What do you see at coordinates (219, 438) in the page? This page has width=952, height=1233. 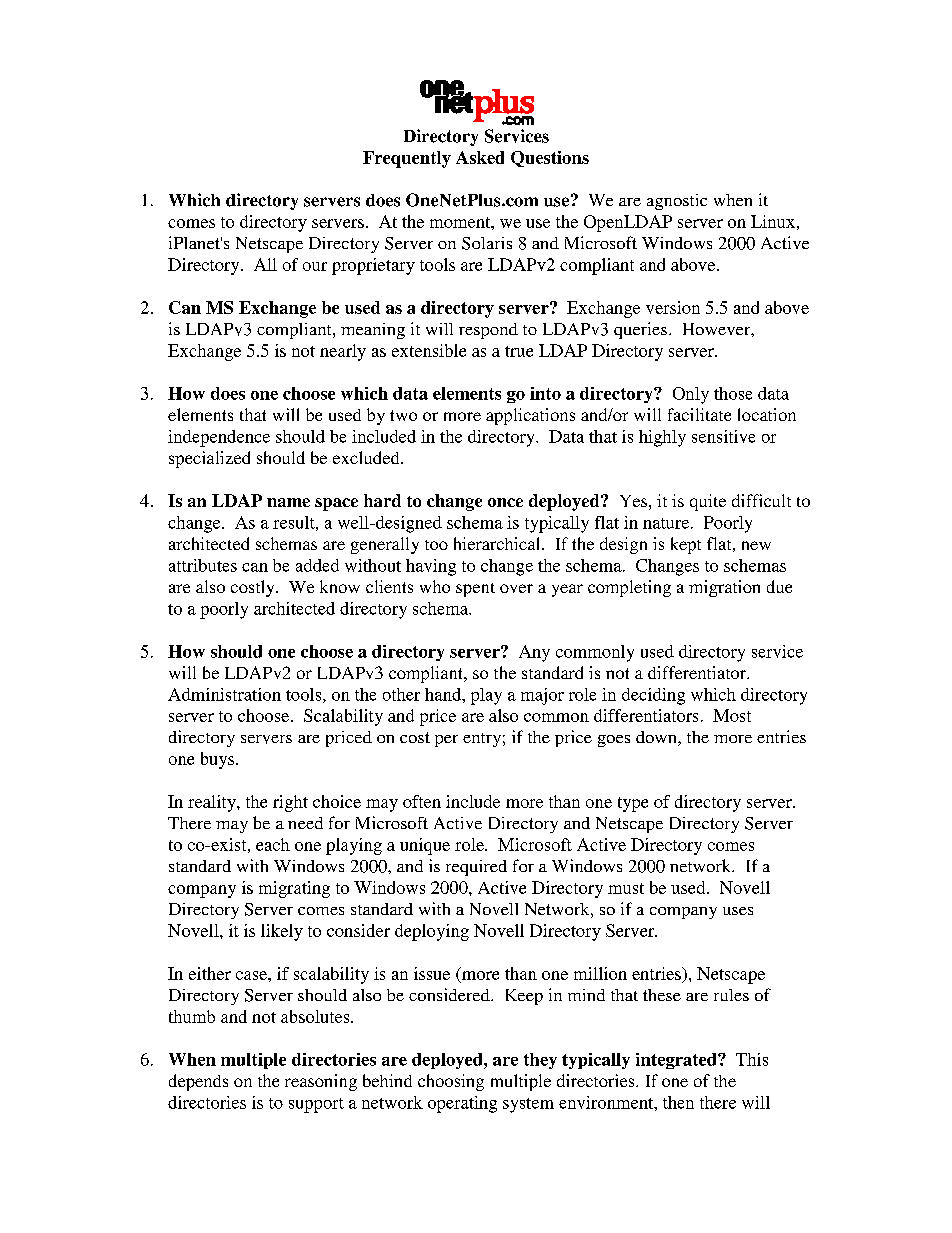 I see `independence` at bounding box center [219, 438].
